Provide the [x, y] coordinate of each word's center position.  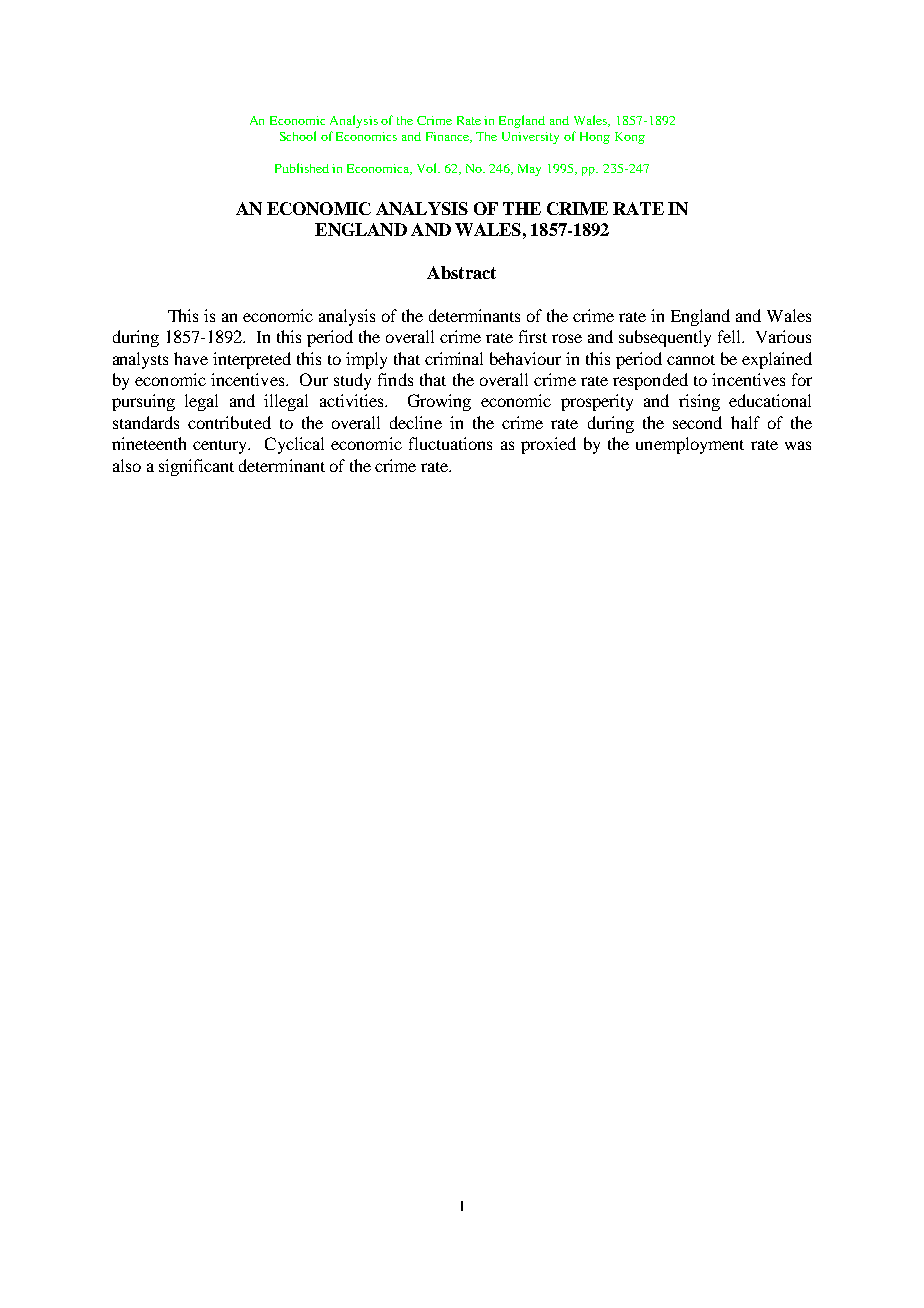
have [191, 358]
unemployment [690, 445]
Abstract [461, 272]
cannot [691, 360]
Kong [630, 138]
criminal [454, 358]
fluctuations [450, 443]
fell [730, 336]
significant [196, 467]
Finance [449, 137]
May [529, 170]
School [298, 136]
